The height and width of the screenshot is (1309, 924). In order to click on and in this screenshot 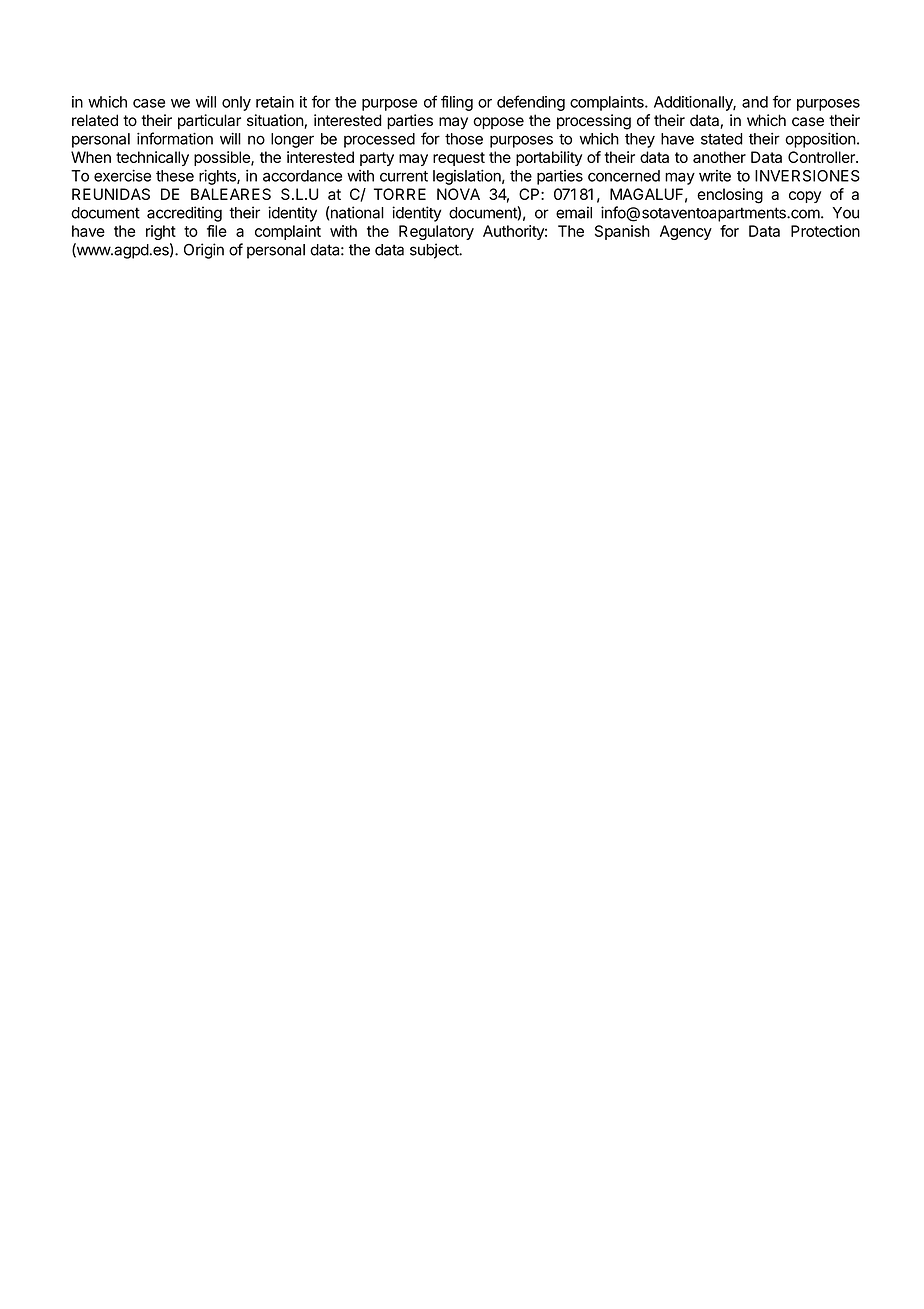, I will do `click(755, 102)`.
